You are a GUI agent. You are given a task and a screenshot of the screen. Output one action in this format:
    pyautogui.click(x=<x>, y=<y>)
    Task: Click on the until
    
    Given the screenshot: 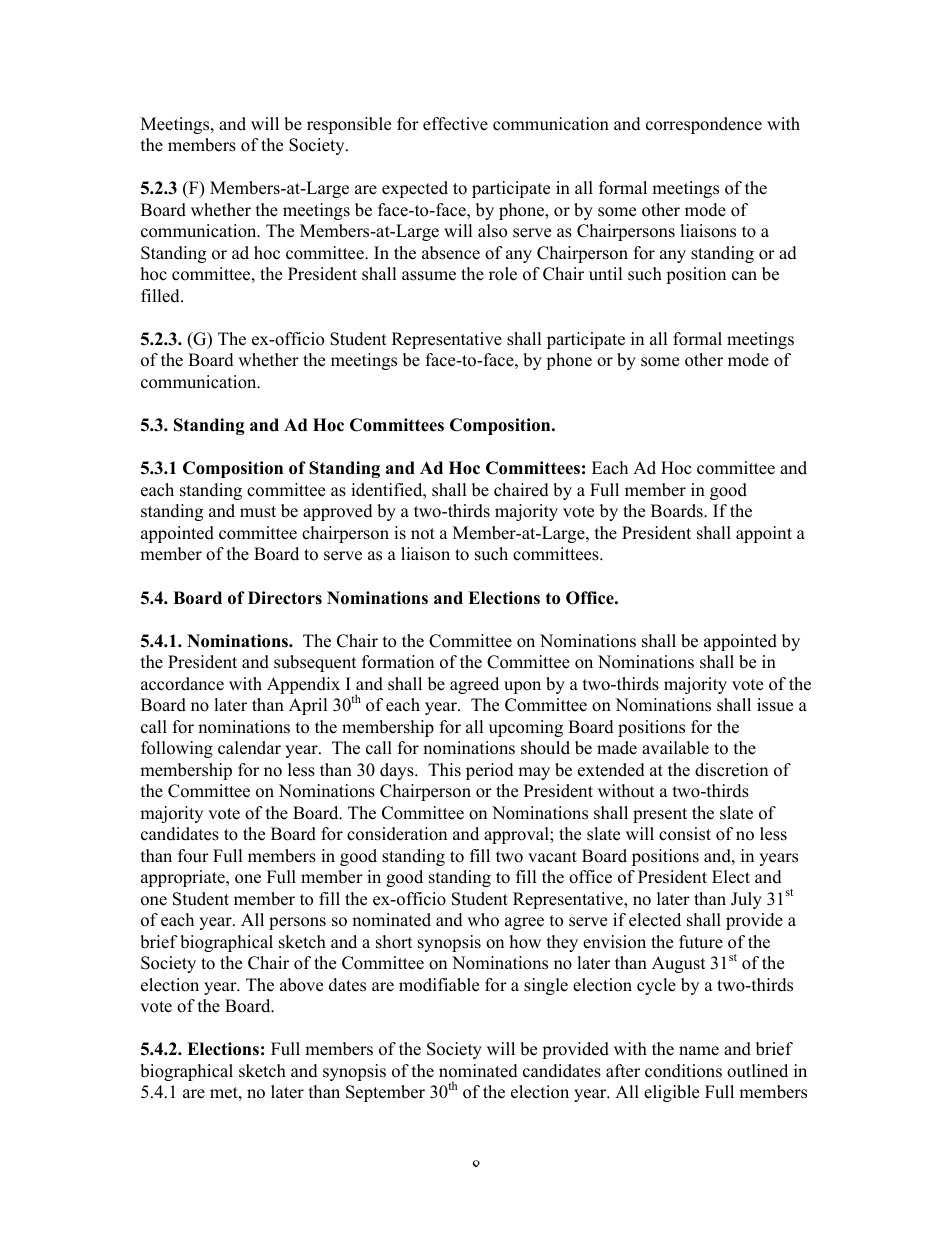 What is the action you would take?
    pyautogui.click(x=606, y=274)
